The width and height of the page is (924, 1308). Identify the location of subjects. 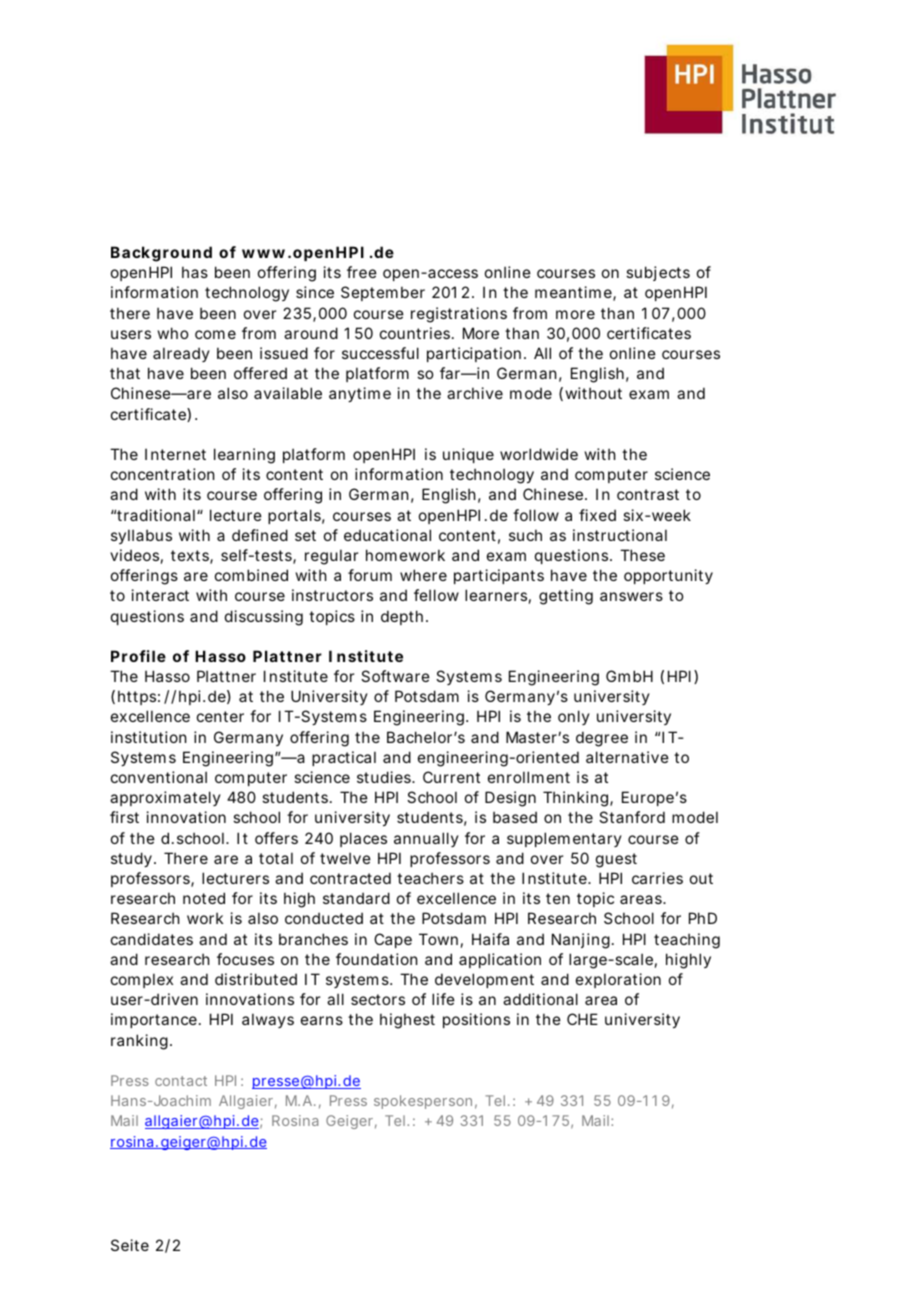
(658, 273).
